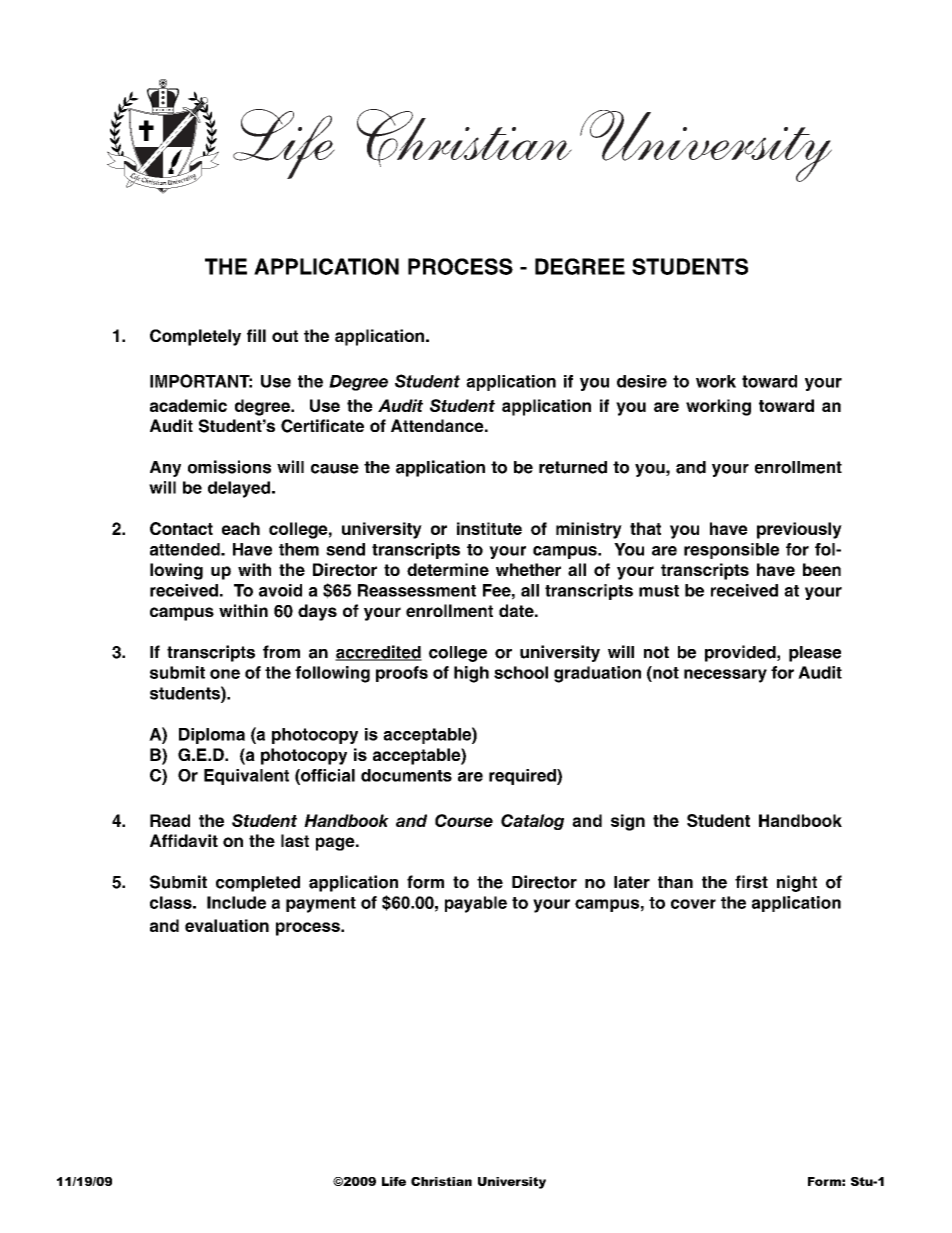 This page has width=952, height=1233. I want to click on Life, so click(394, 1181).
